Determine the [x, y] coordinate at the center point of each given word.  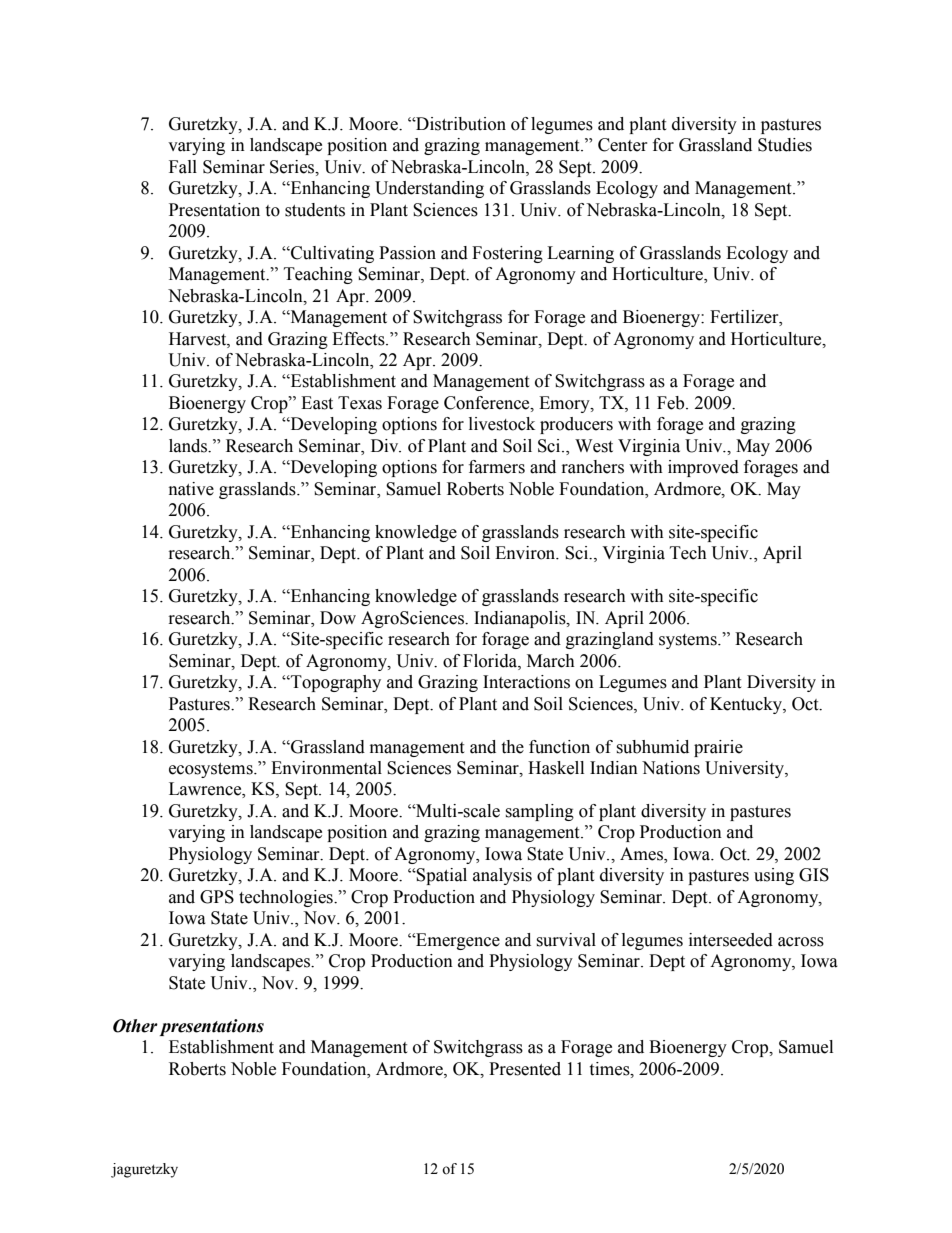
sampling [539, 812]
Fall [183, 167]
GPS [217, 897]
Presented [525, 1069]
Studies [785, 145]
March [551, 661]
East [317, 403]
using [774, 876]
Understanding [429, 189]
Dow [338, 618]
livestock [502, 424]
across [801, 942]
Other [135, 1026]
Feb [672, 403]
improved [703, 468]
